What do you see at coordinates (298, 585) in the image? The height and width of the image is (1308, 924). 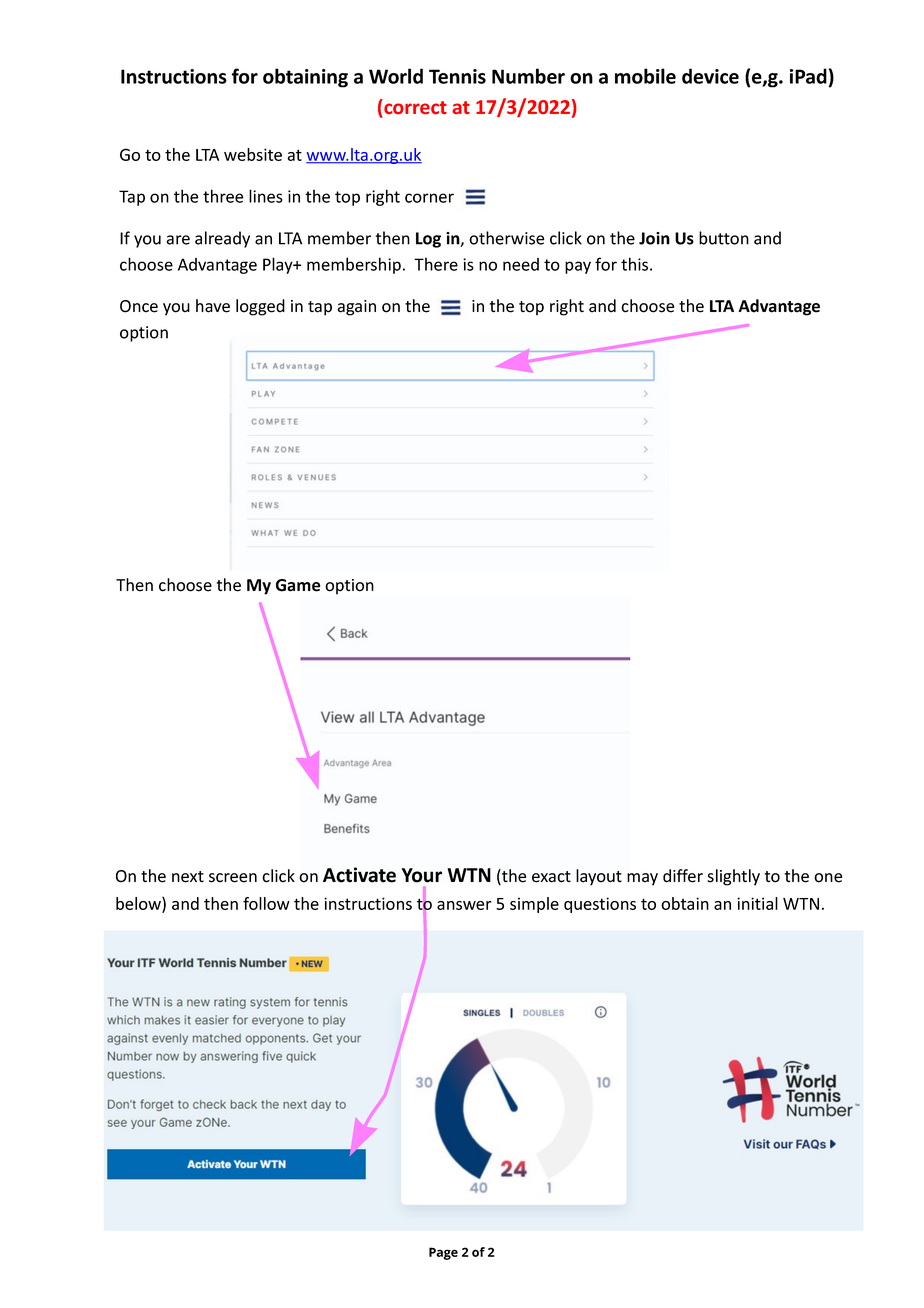 I see `Game` at bounding box center [298, 585].
